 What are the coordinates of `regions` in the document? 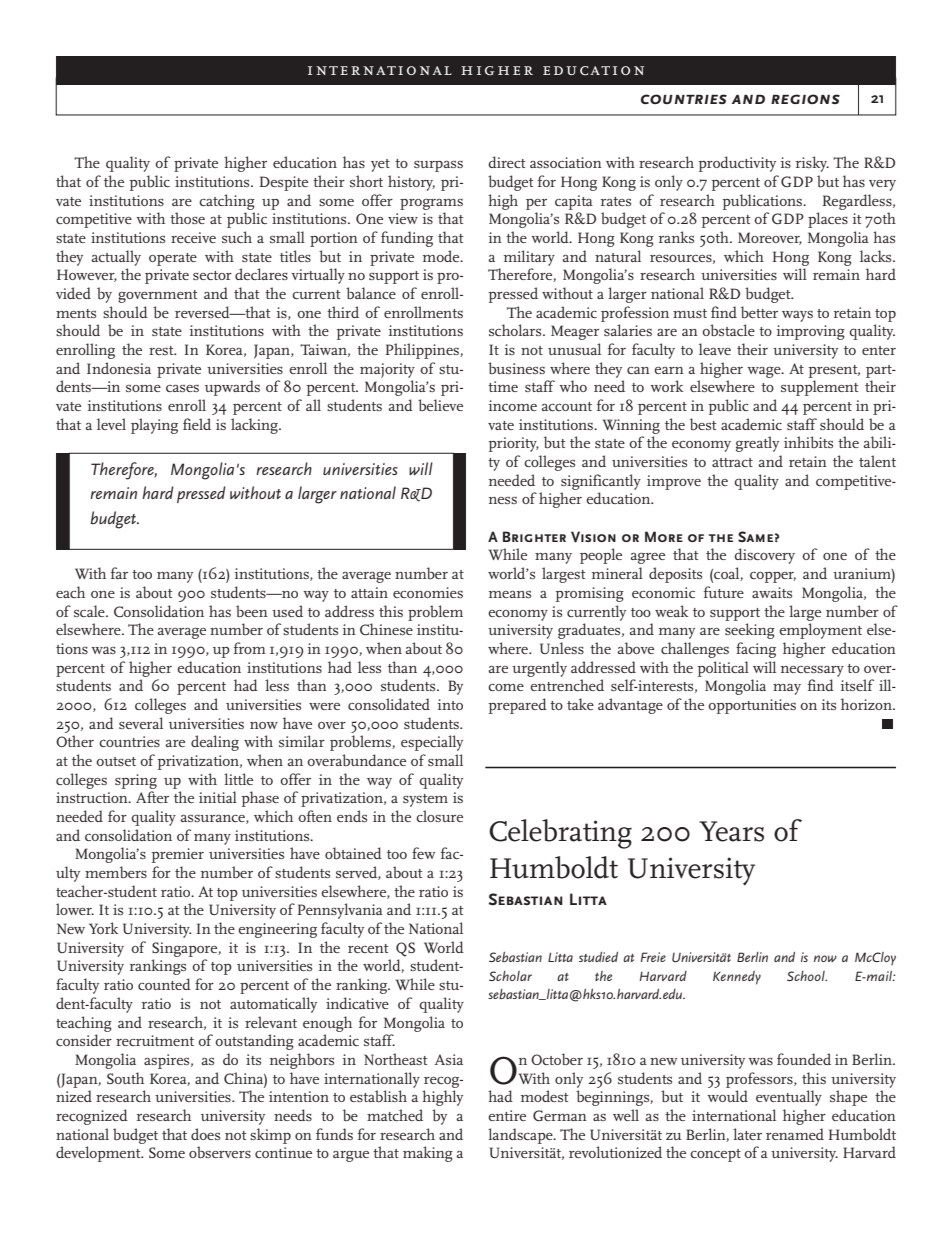 It's located at (805, 99).
